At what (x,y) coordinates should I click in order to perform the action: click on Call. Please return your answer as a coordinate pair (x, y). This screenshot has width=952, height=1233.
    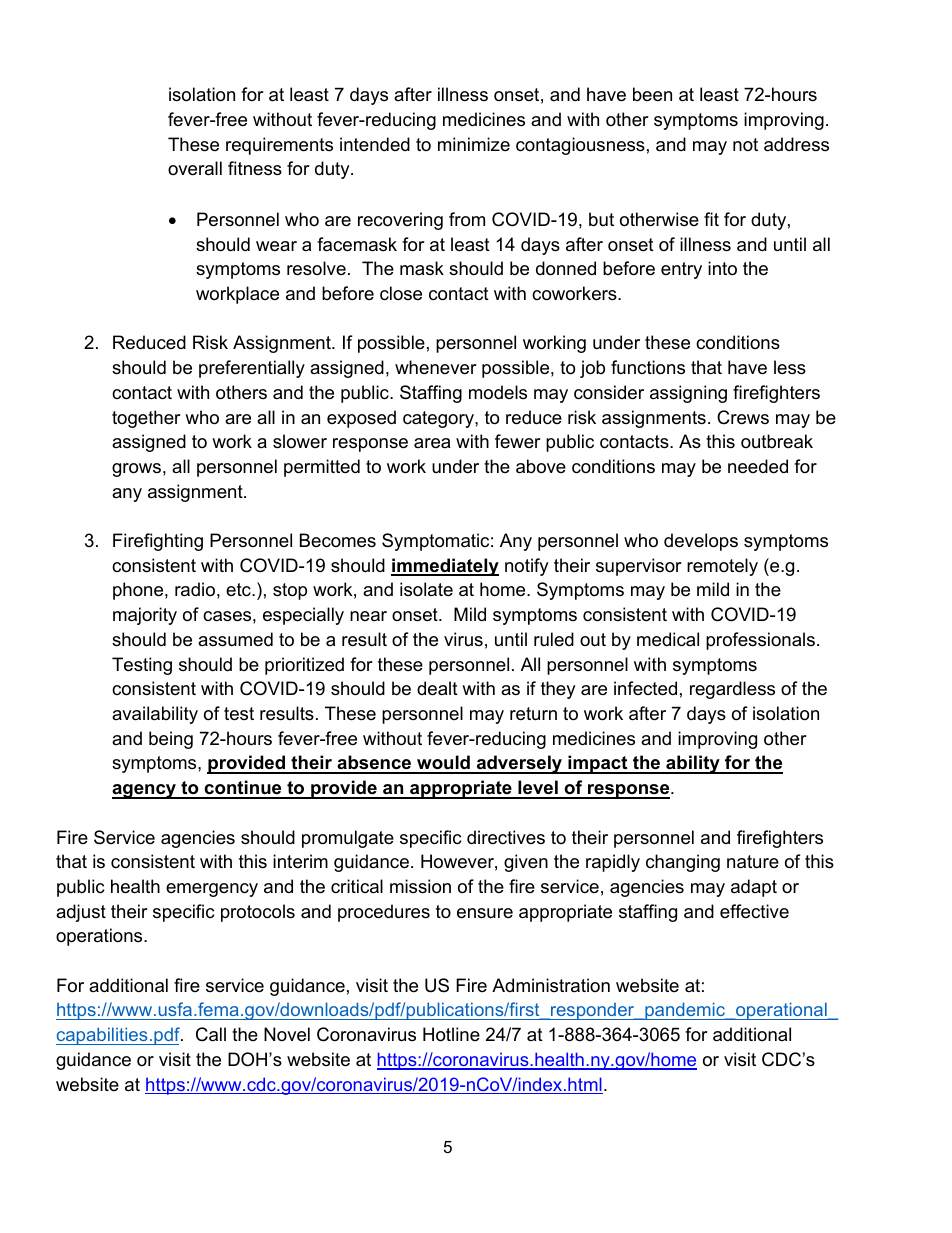
    Looking at the image, I should click on (211, 1034).
